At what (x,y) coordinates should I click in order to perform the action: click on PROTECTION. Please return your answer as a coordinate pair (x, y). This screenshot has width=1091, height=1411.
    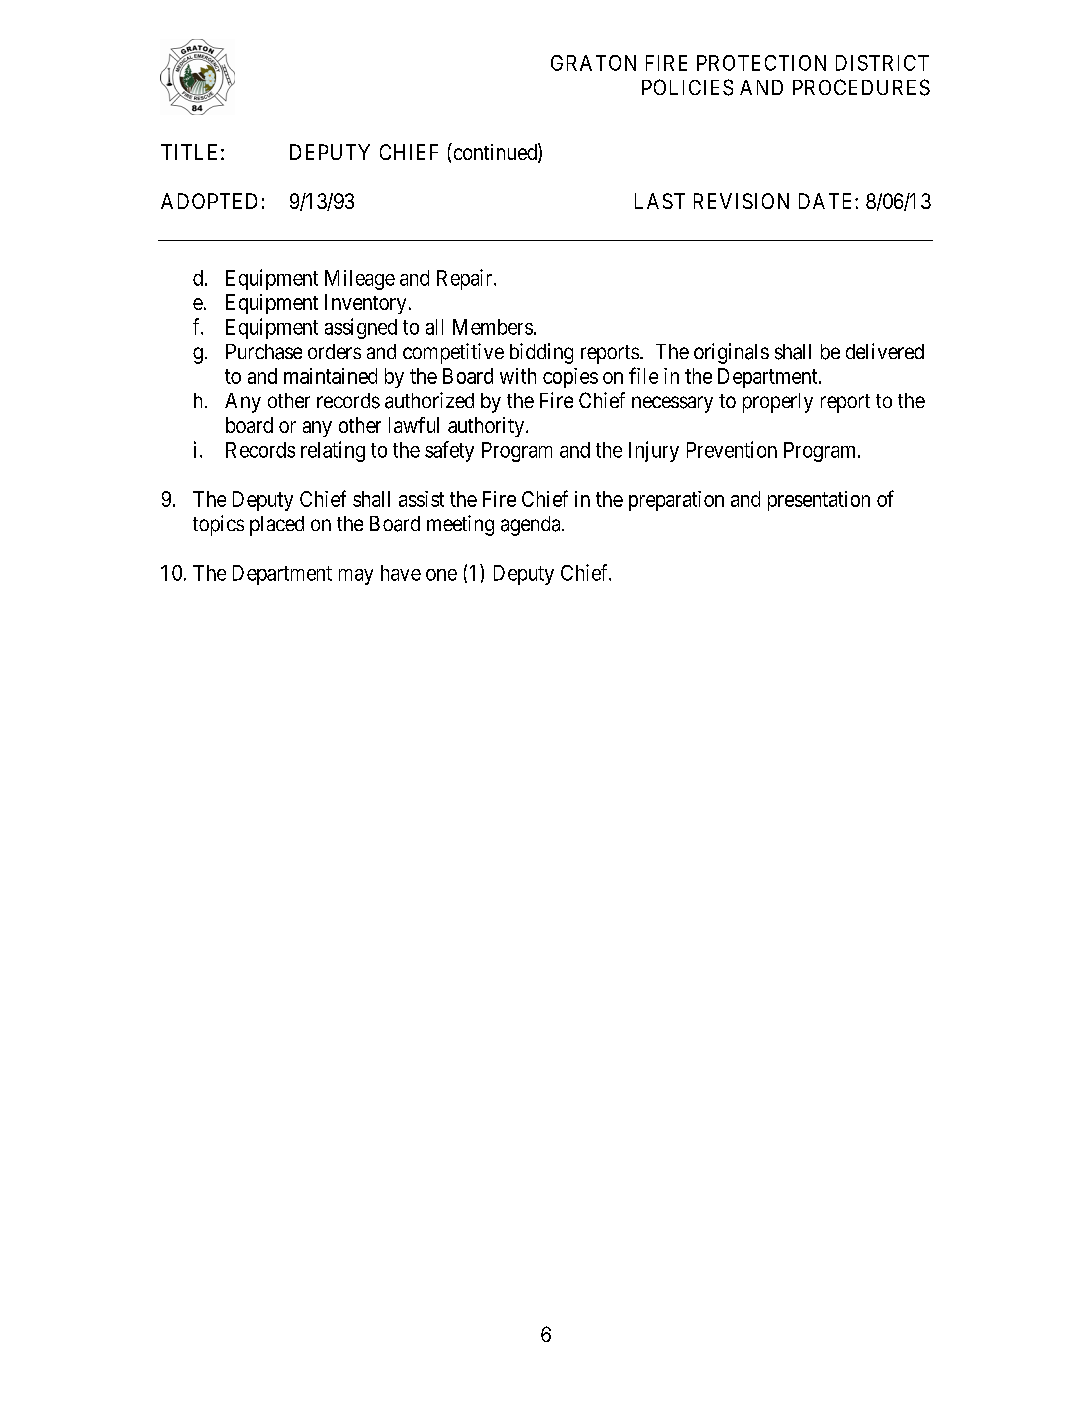
    Looking at the image, I should click on (761, 63).
